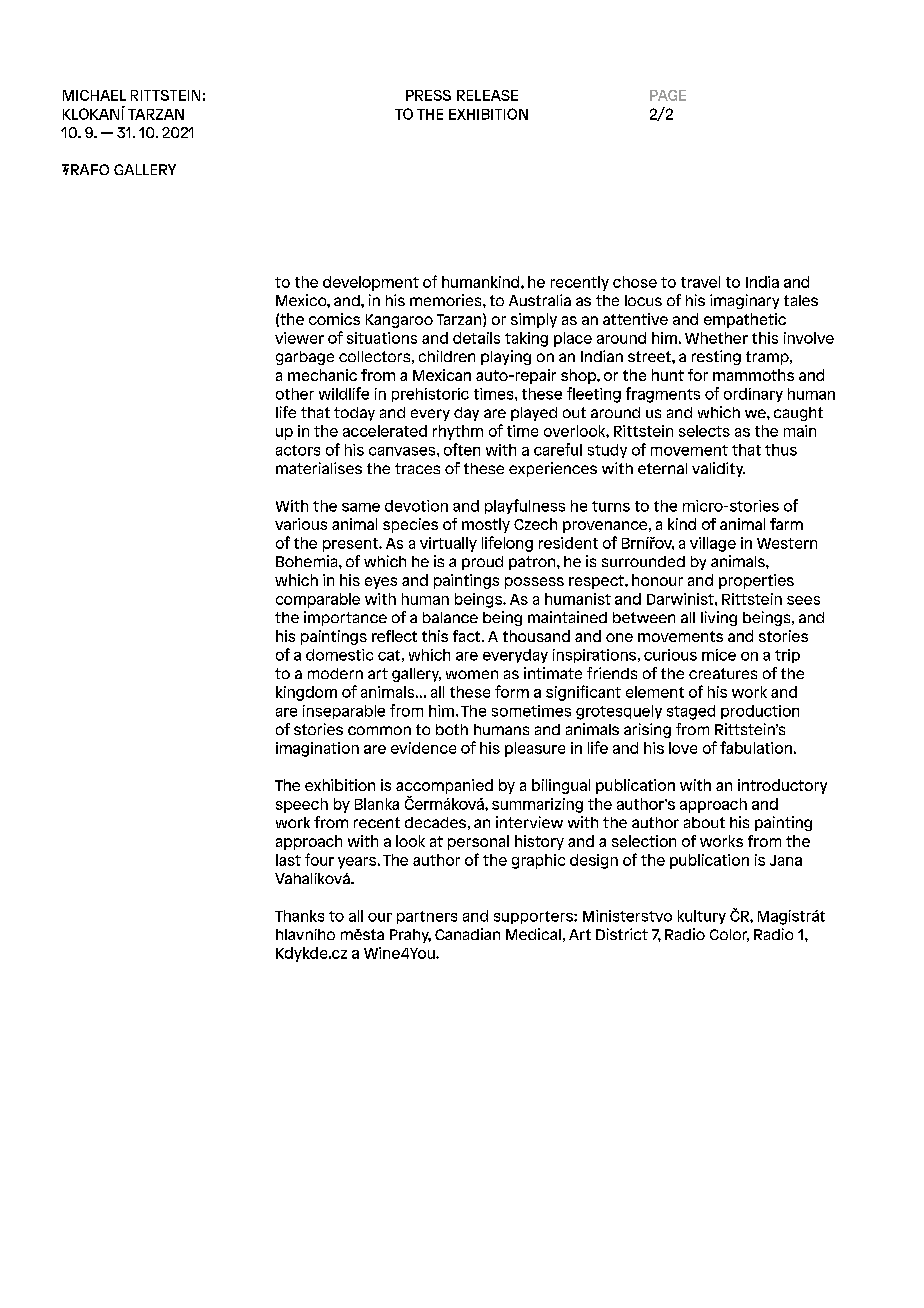 Image resolution: width=924 pixels, height=1308 pixels. Describe the element at coordinates (94, 95) in the document. I see `MICHAEL` at that location.
